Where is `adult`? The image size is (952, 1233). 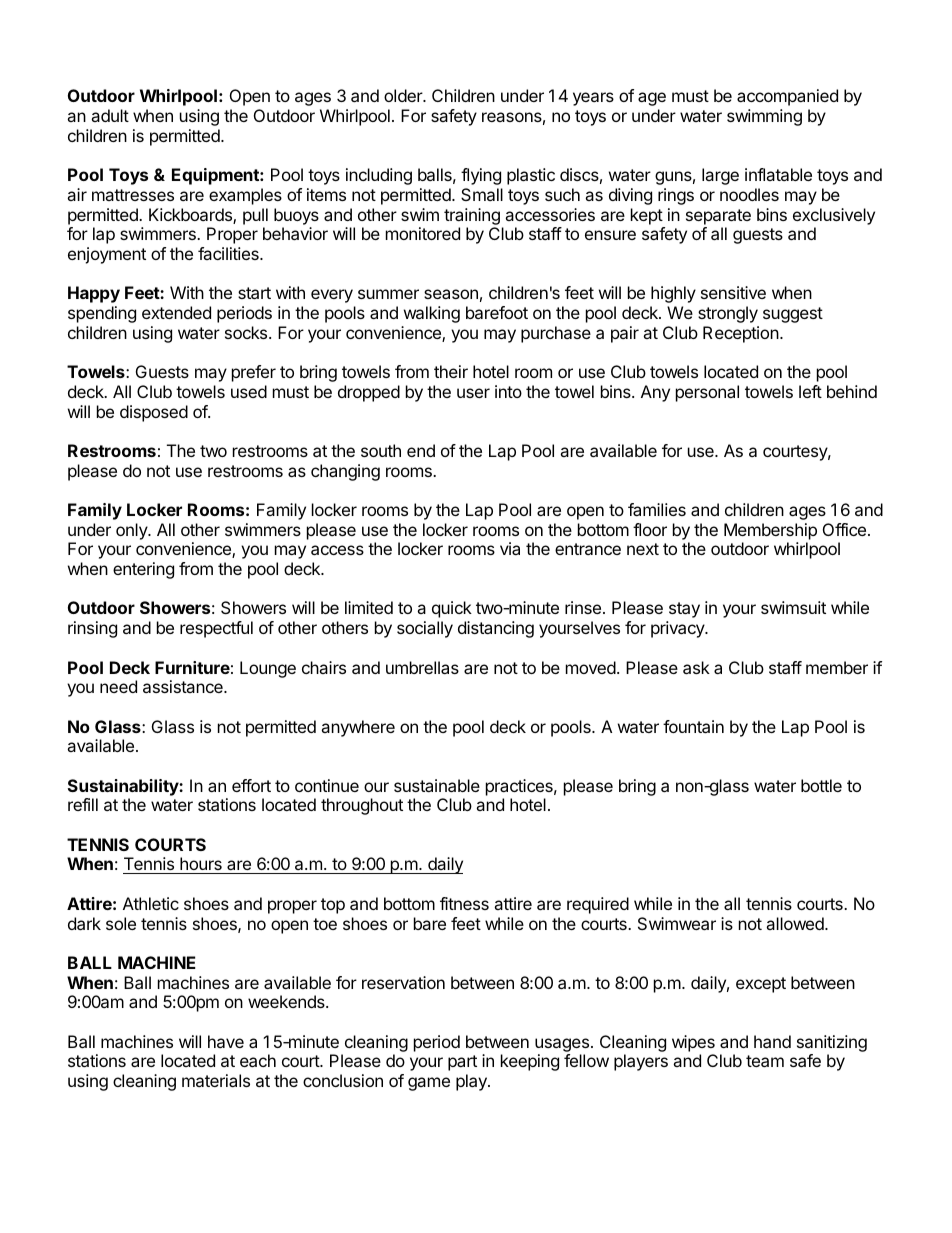
adult is located at coordinates (110, 115).
